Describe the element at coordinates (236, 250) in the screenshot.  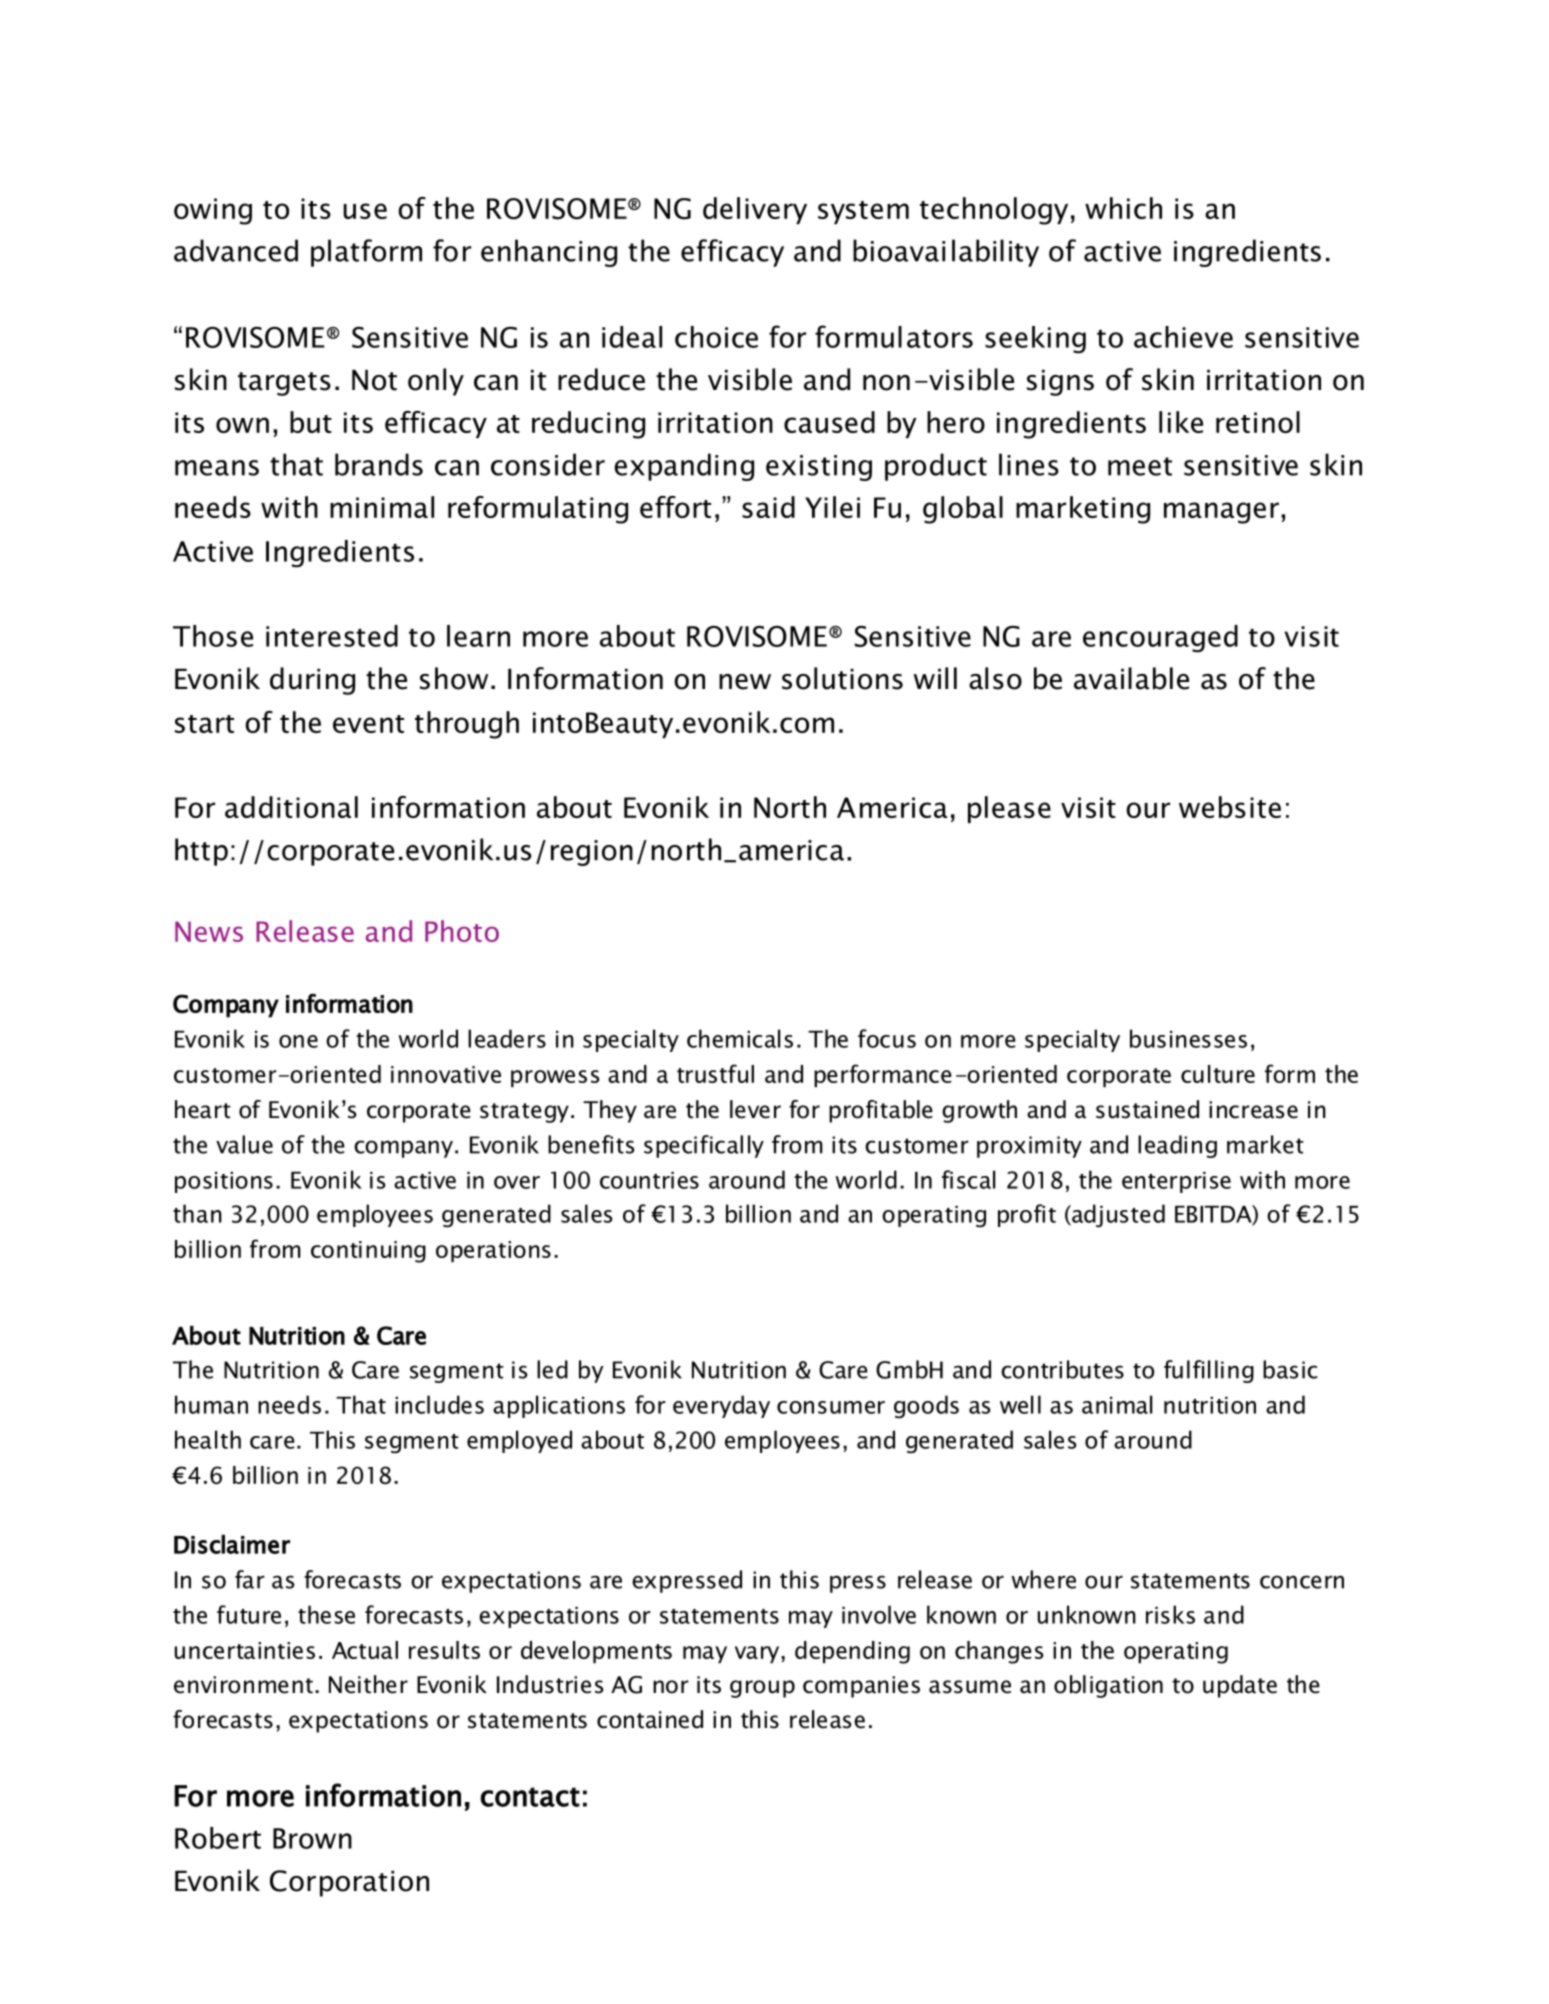
I see `advanced` at that location.
